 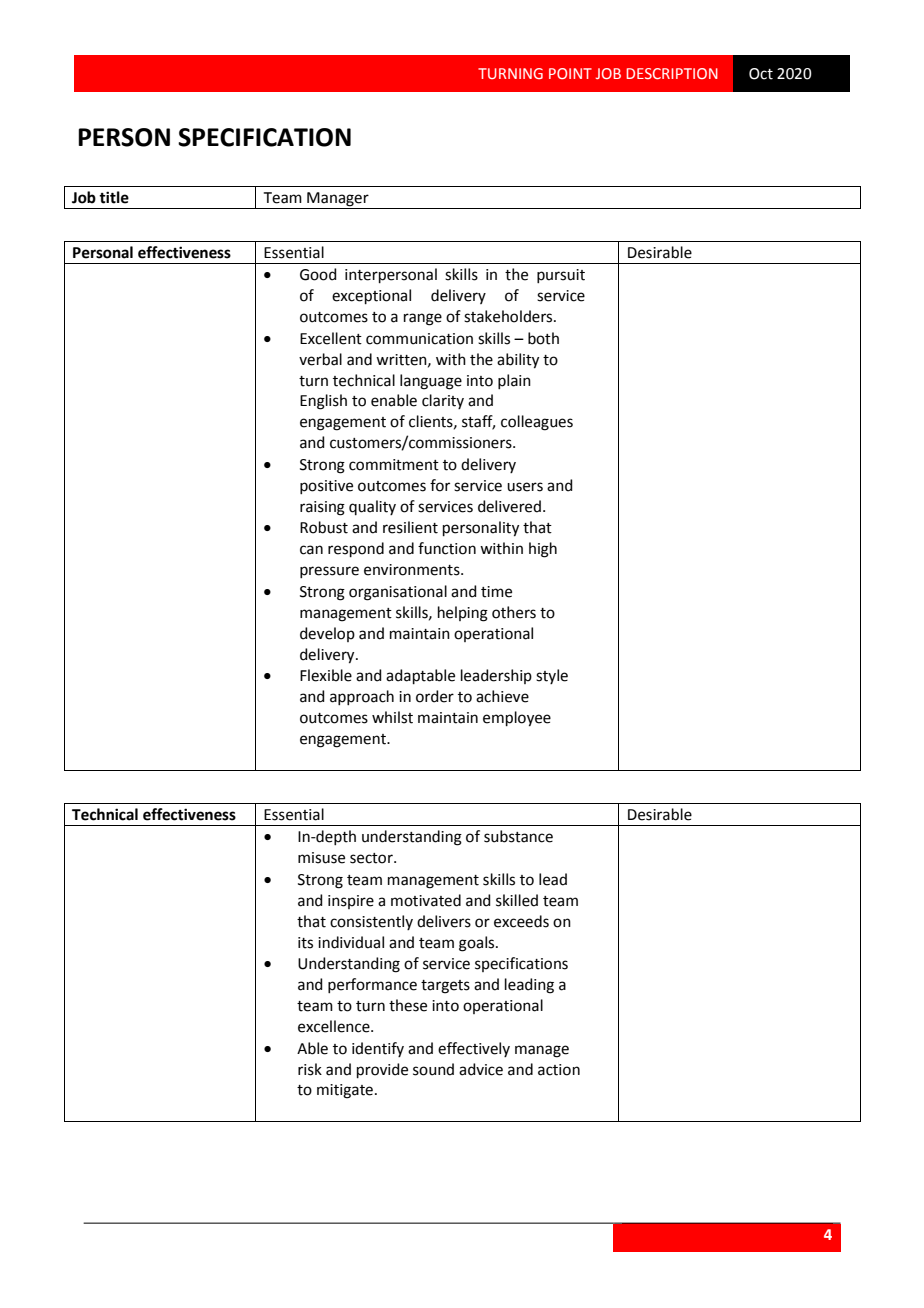 I want to click on risk, so click(x=310, y=1069).
